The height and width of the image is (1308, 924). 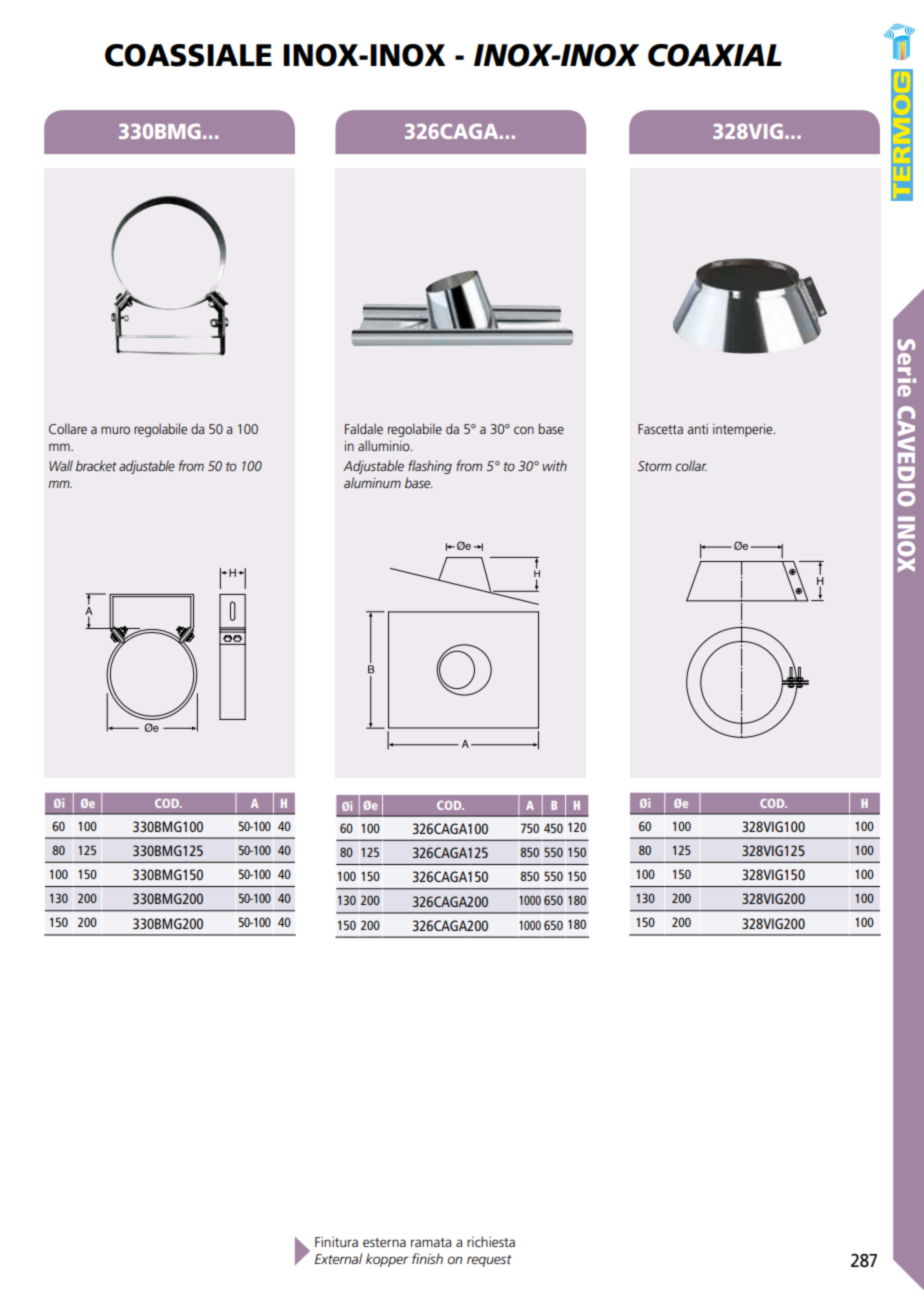 What do you see at coordinates (698, 429) in the image?
I see `anti` at bounding box center [698, 429].
